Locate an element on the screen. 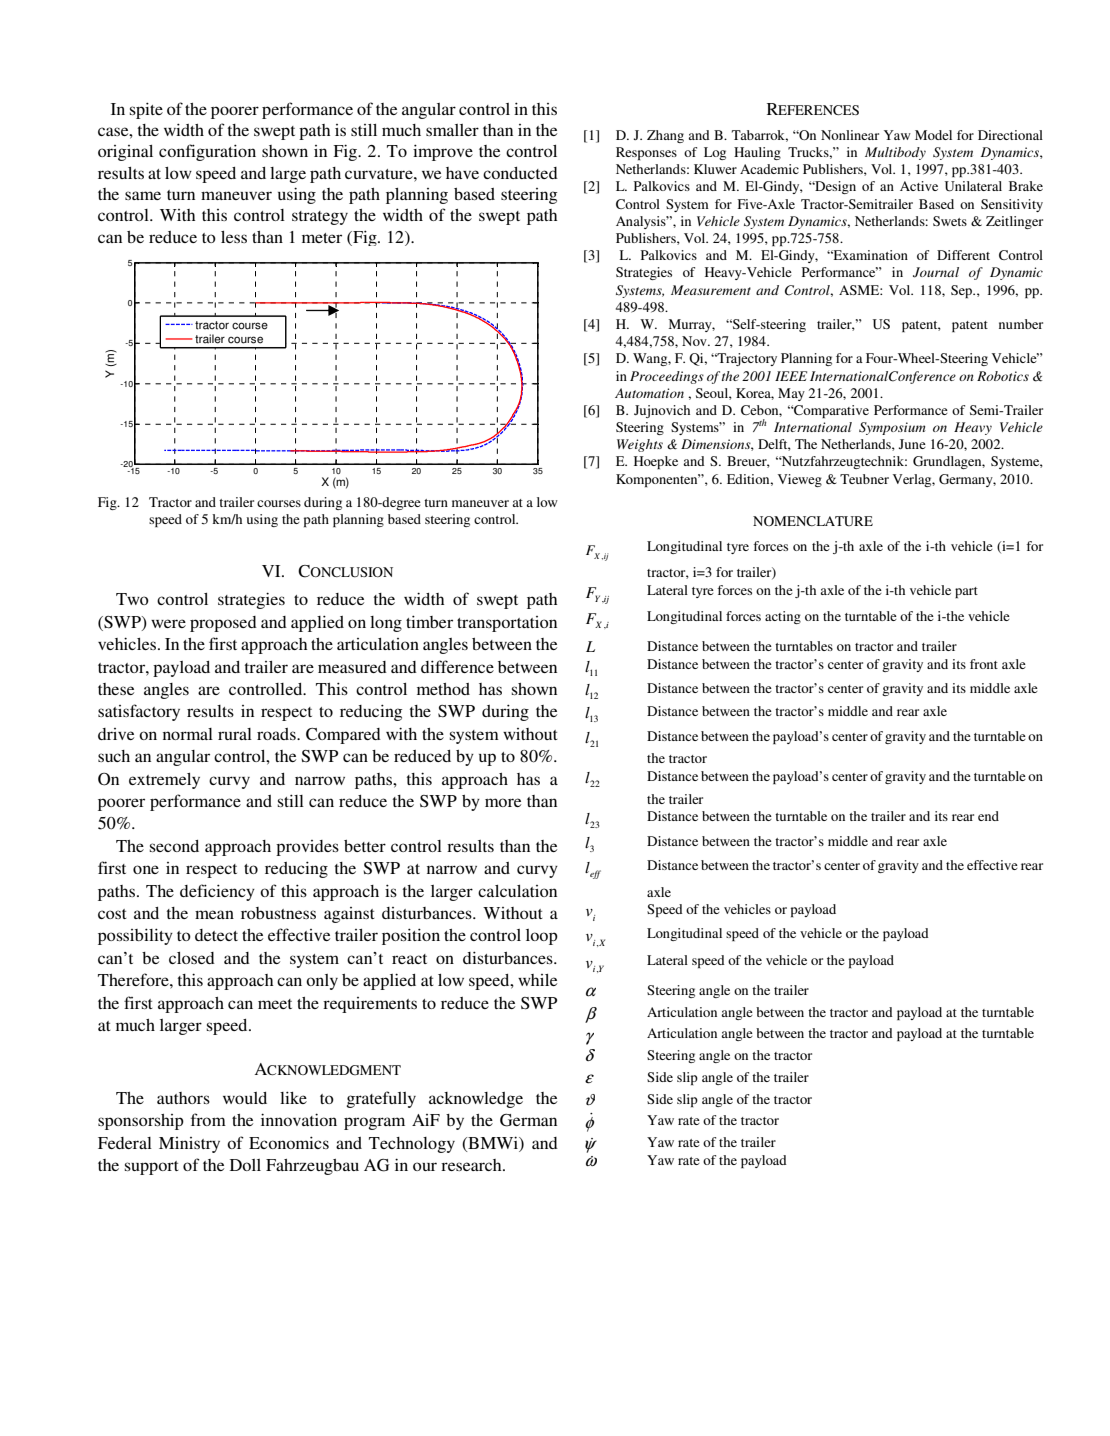 The width and height of the screenshot is (1110, 1436). conducted is located at coordinates (520, 173).
